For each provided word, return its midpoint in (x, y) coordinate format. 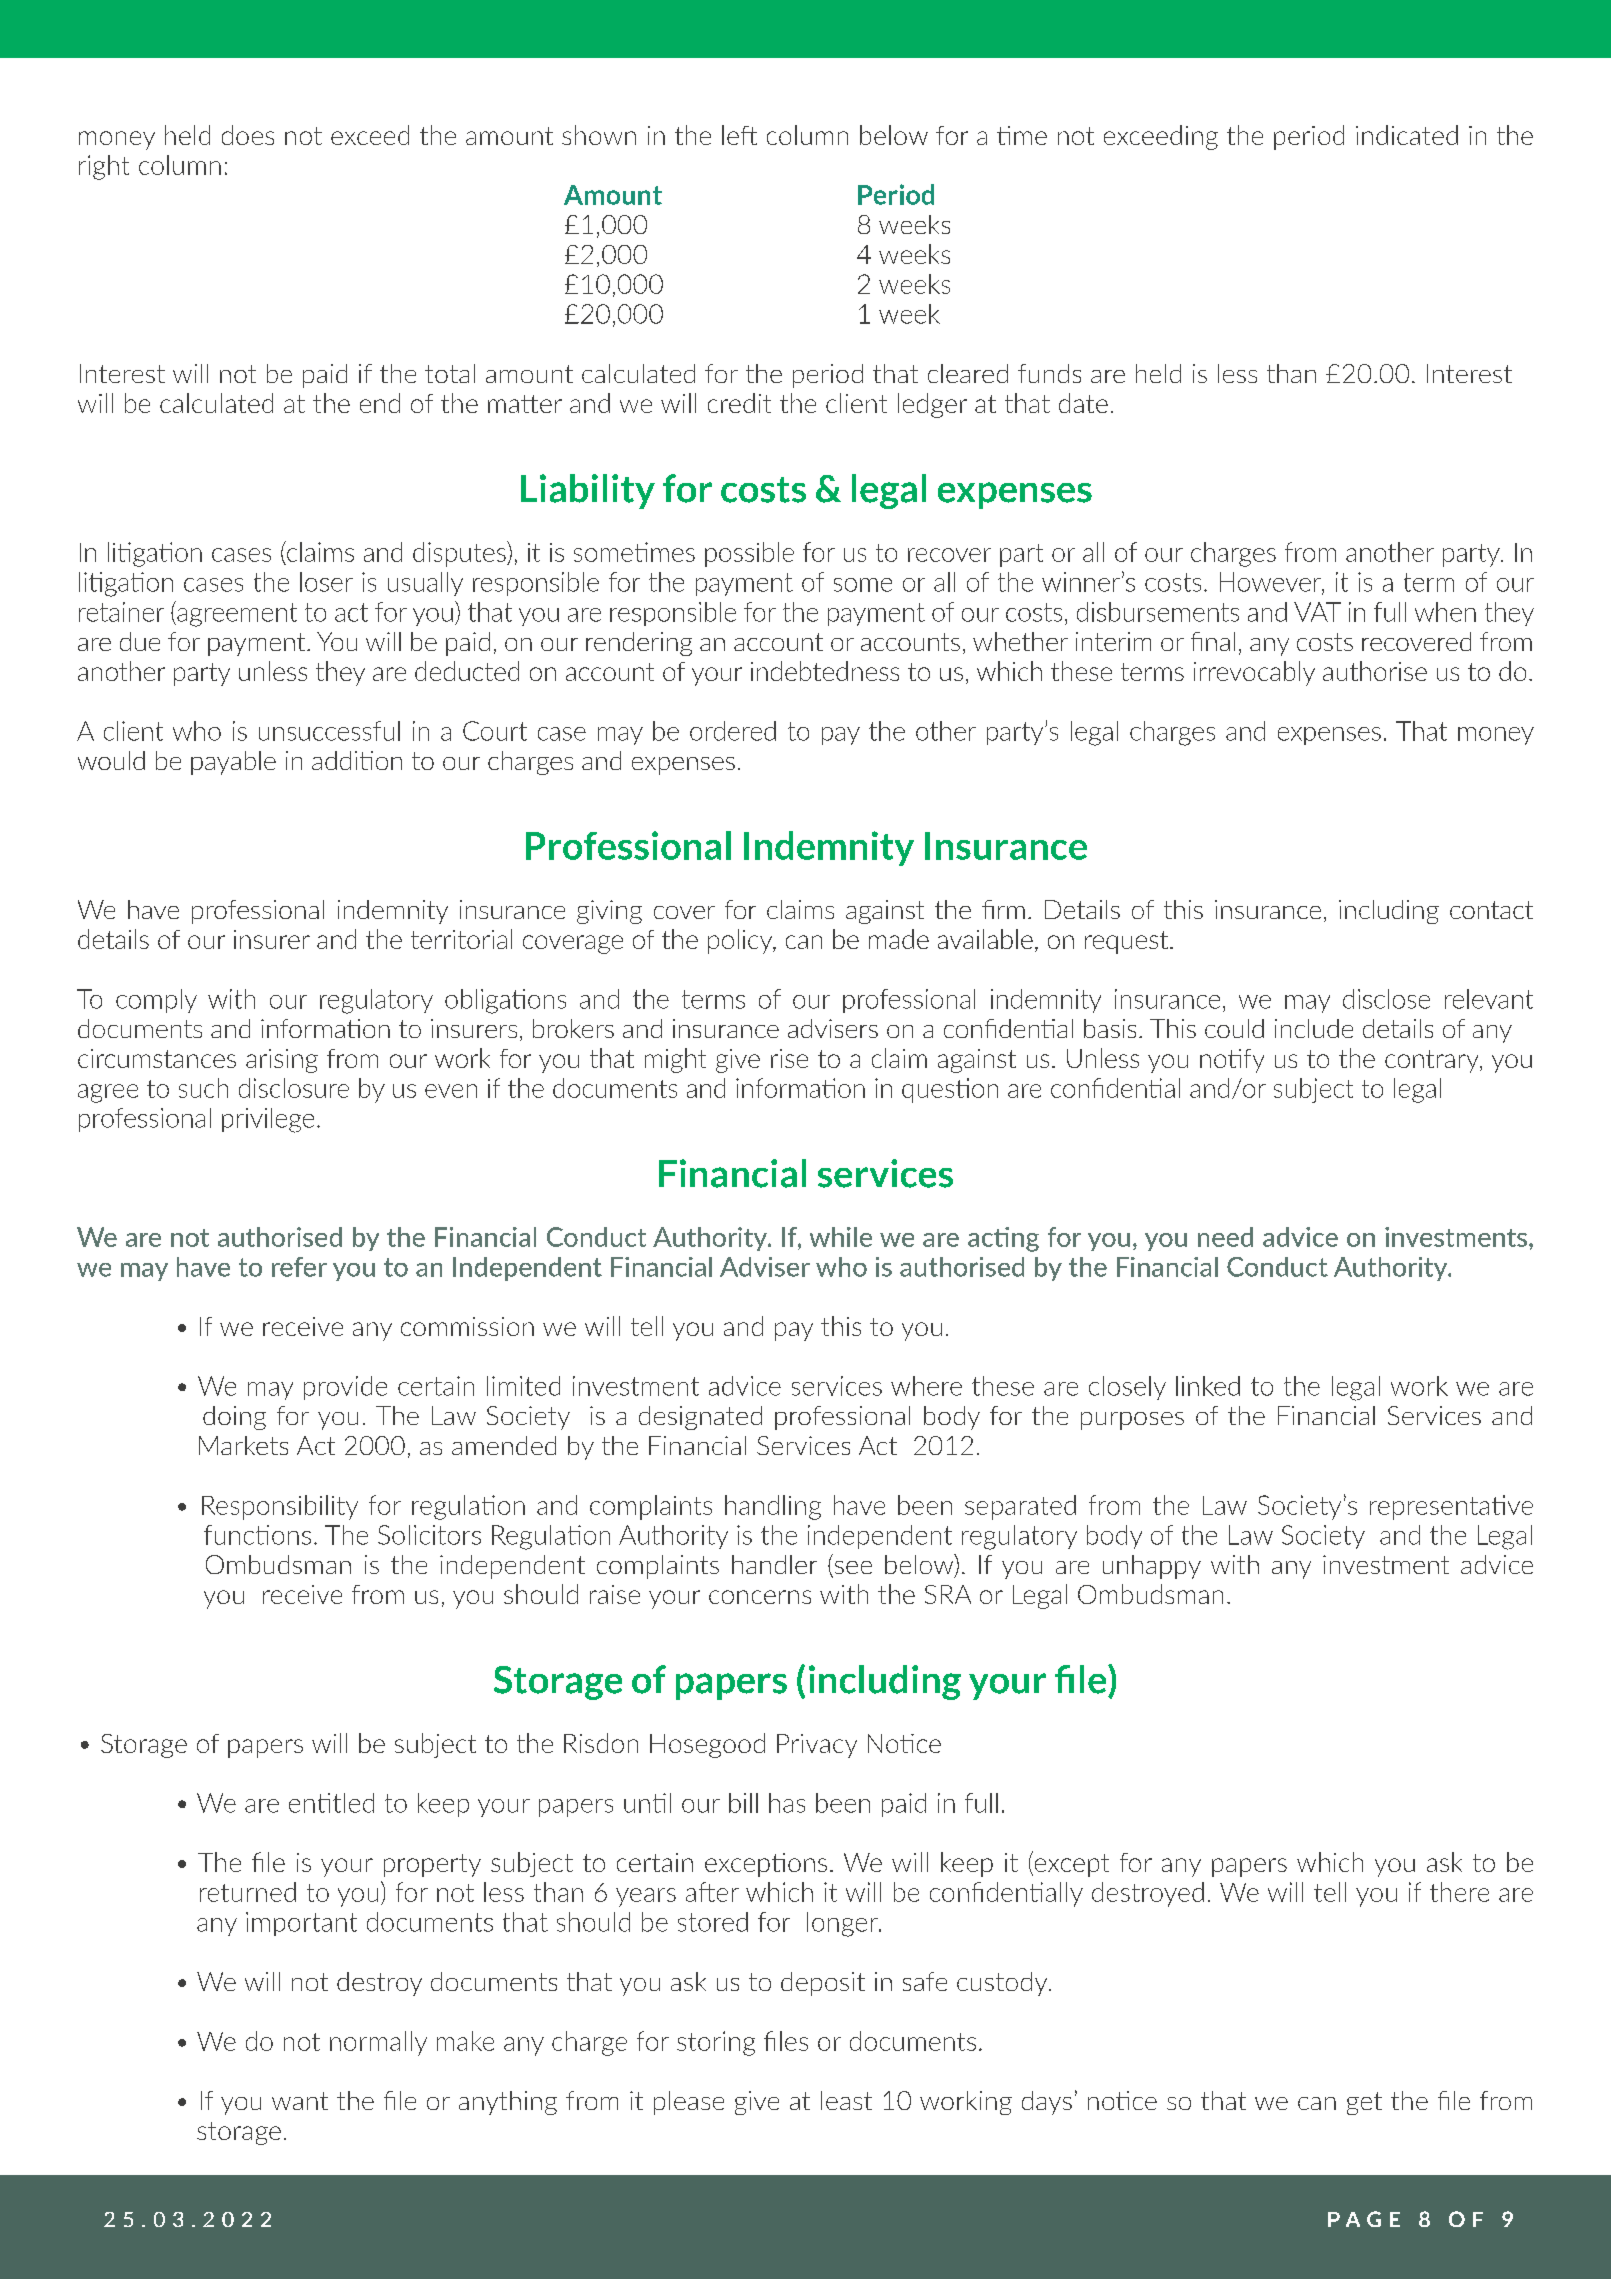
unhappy (1152, 1567)
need (1225, 1237)
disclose (1386, 999)
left (739, 135)
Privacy (817, 1746)
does (248, 135)
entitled (331, 1803)
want (300, 2101)
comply (156, 1001)
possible (749, 554)
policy (741, 941)
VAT (1317, 612)
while (841, 1237)
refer (299, 1267)
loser (326, 582)
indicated (1407, 135)
